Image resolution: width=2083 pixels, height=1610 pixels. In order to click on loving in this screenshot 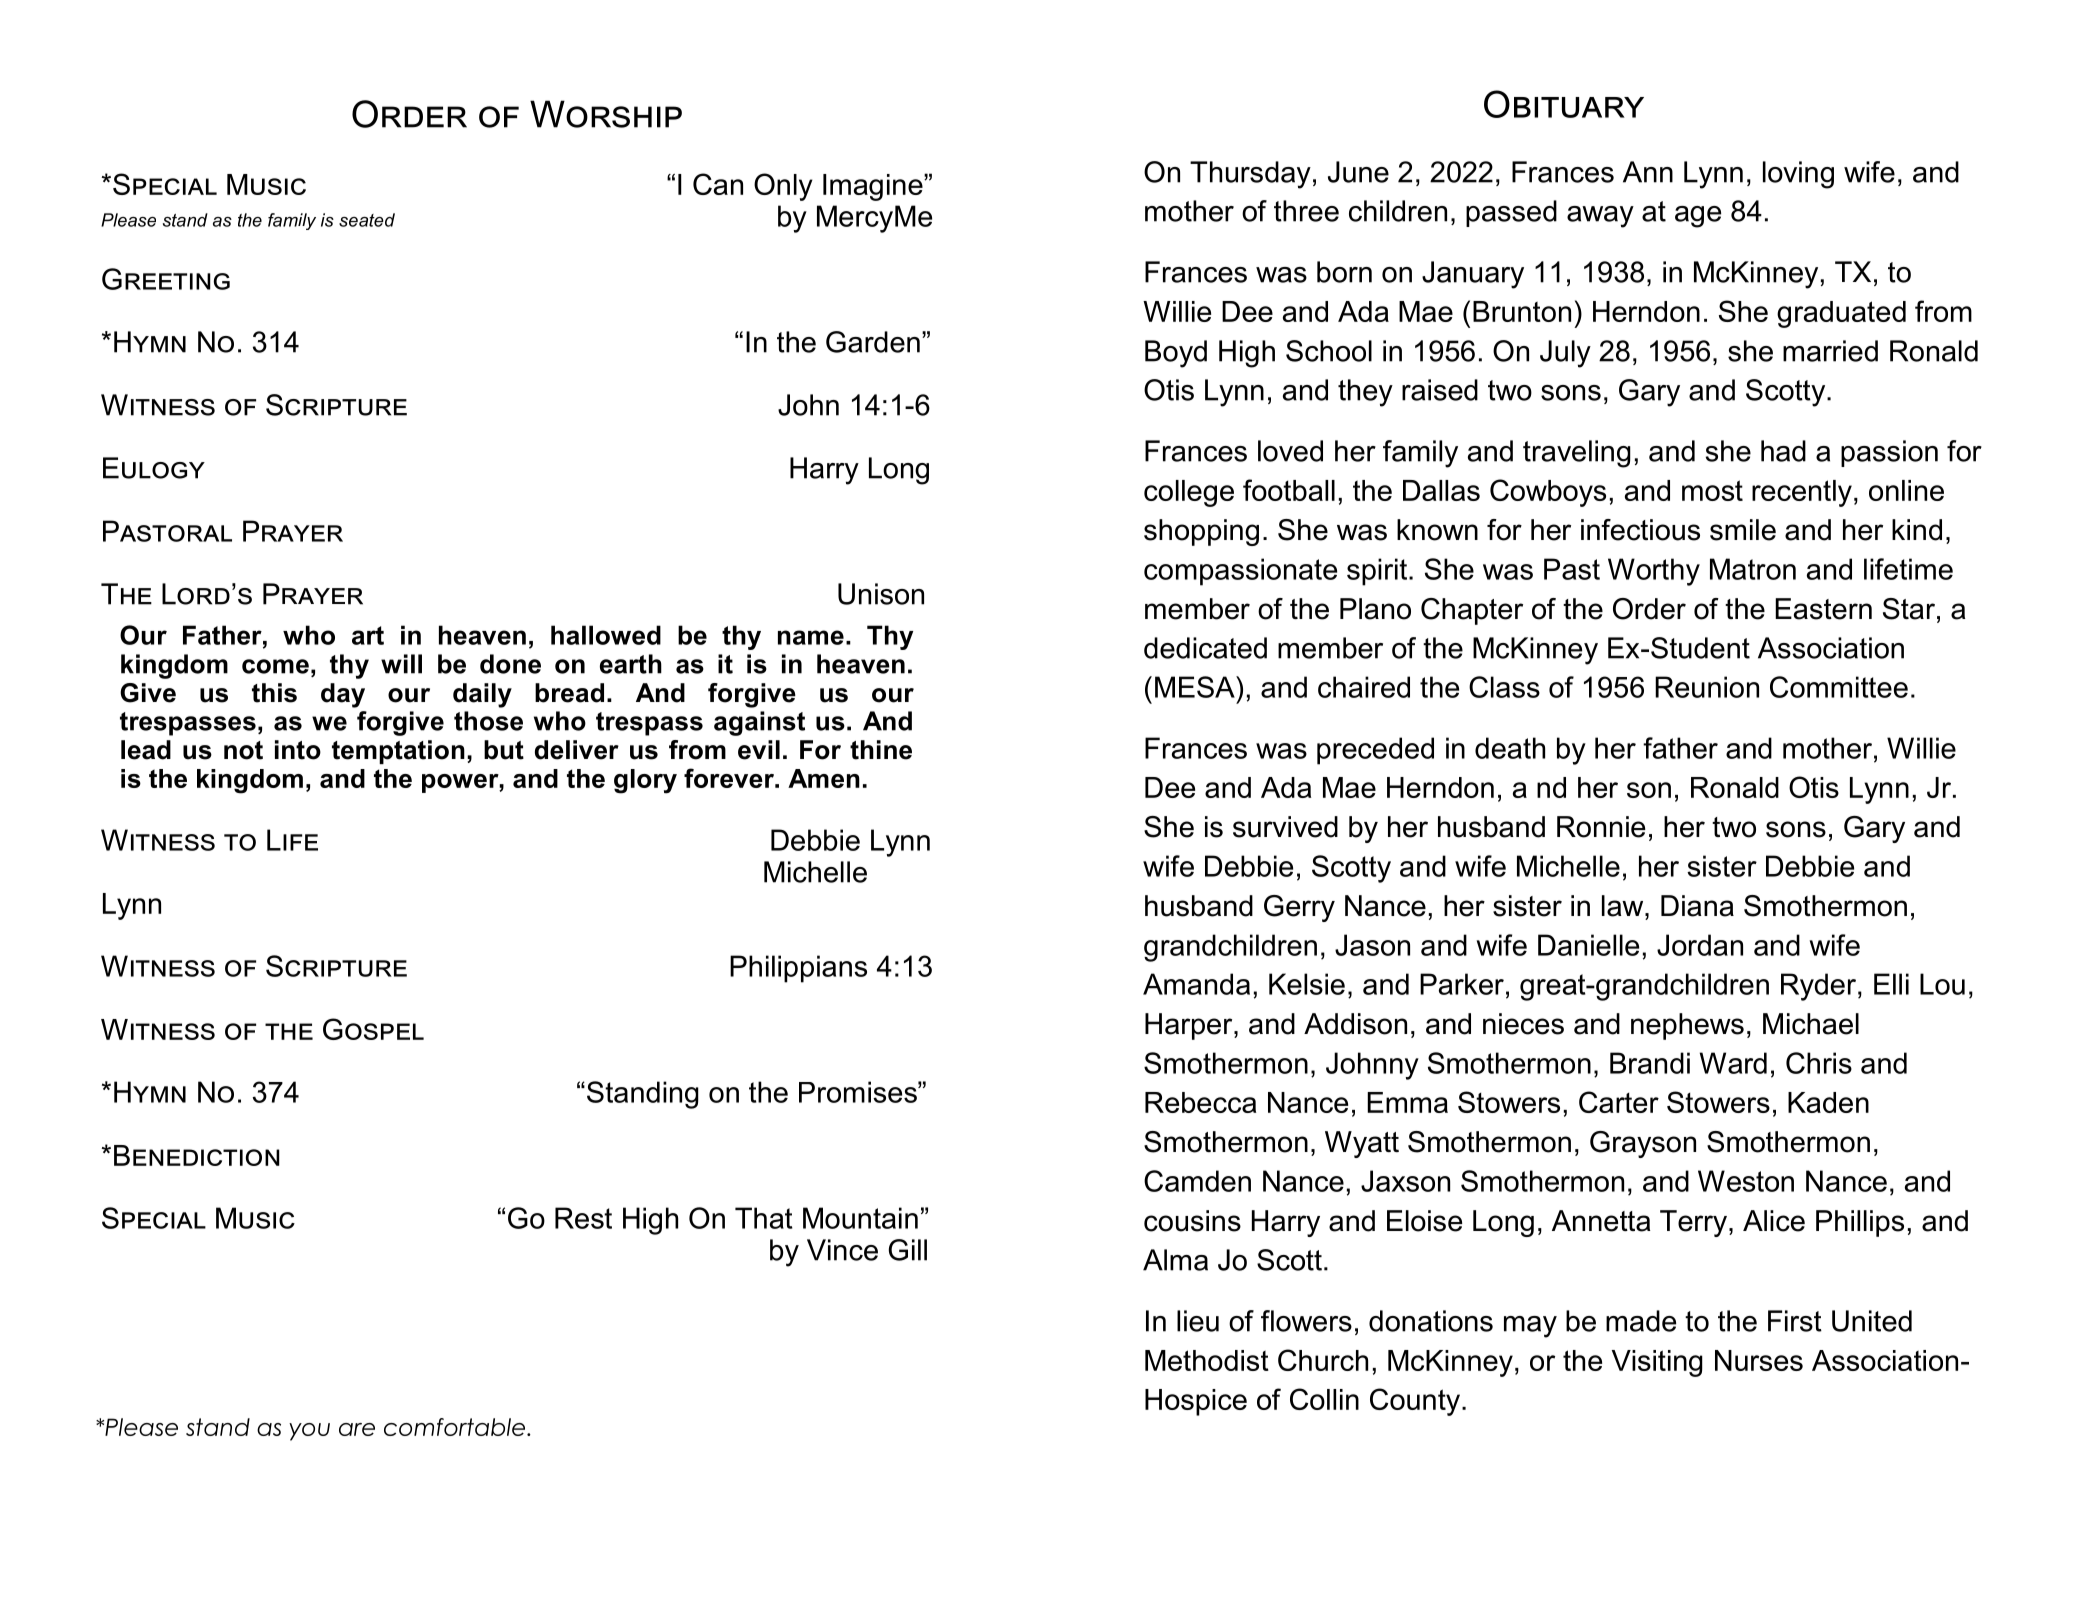, I will do `click(1798, 175)`.
